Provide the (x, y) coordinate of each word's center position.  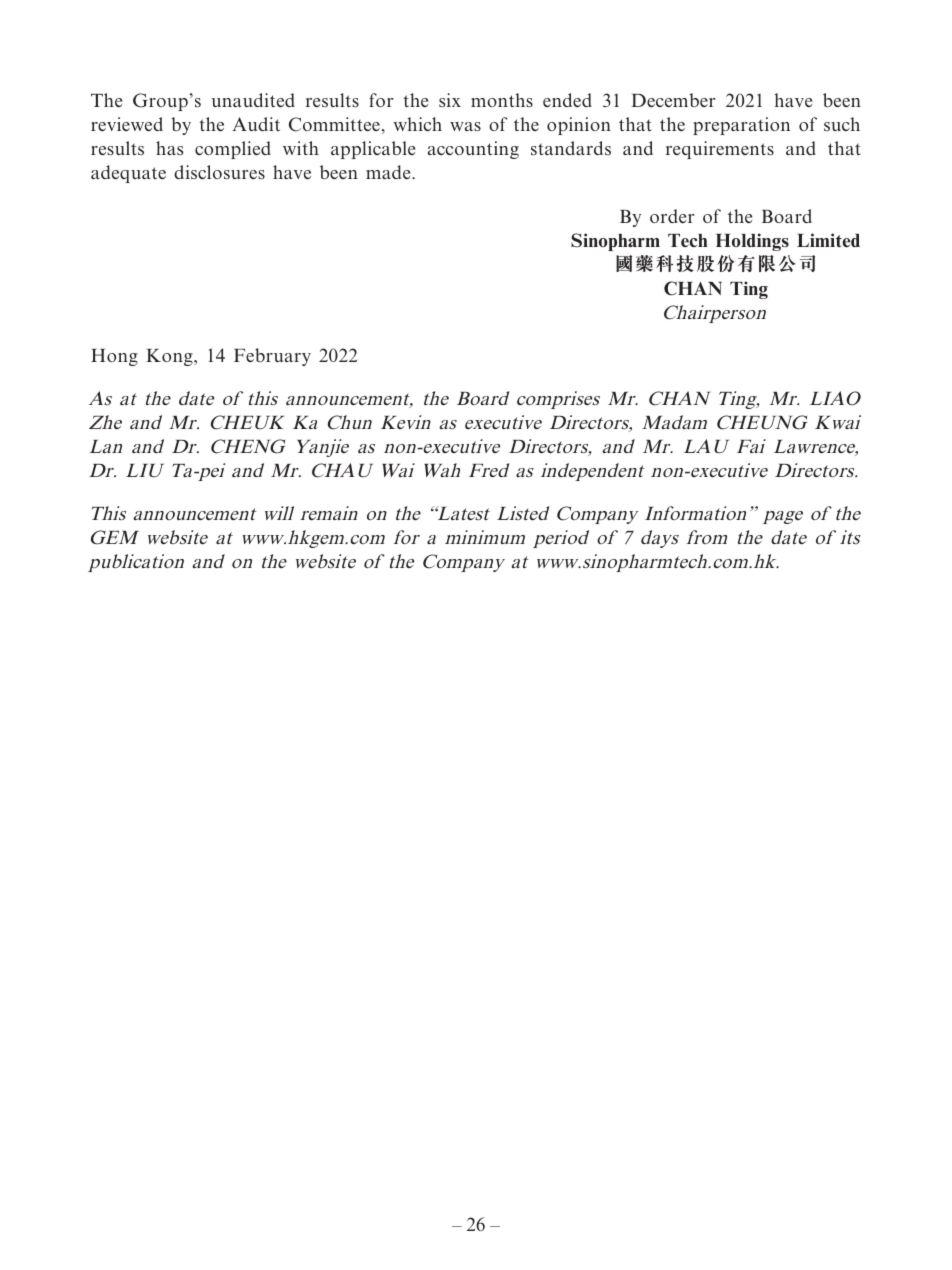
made (389, 172)
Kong (170, 357)
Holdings (752, 242)
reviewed (127, 124)
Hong (114, 357)
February (272, 357)
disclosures (219, 172)
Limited (828, 240)
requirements (720, 150)
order (672, 216)
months (502, 100)
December (673, 100)
